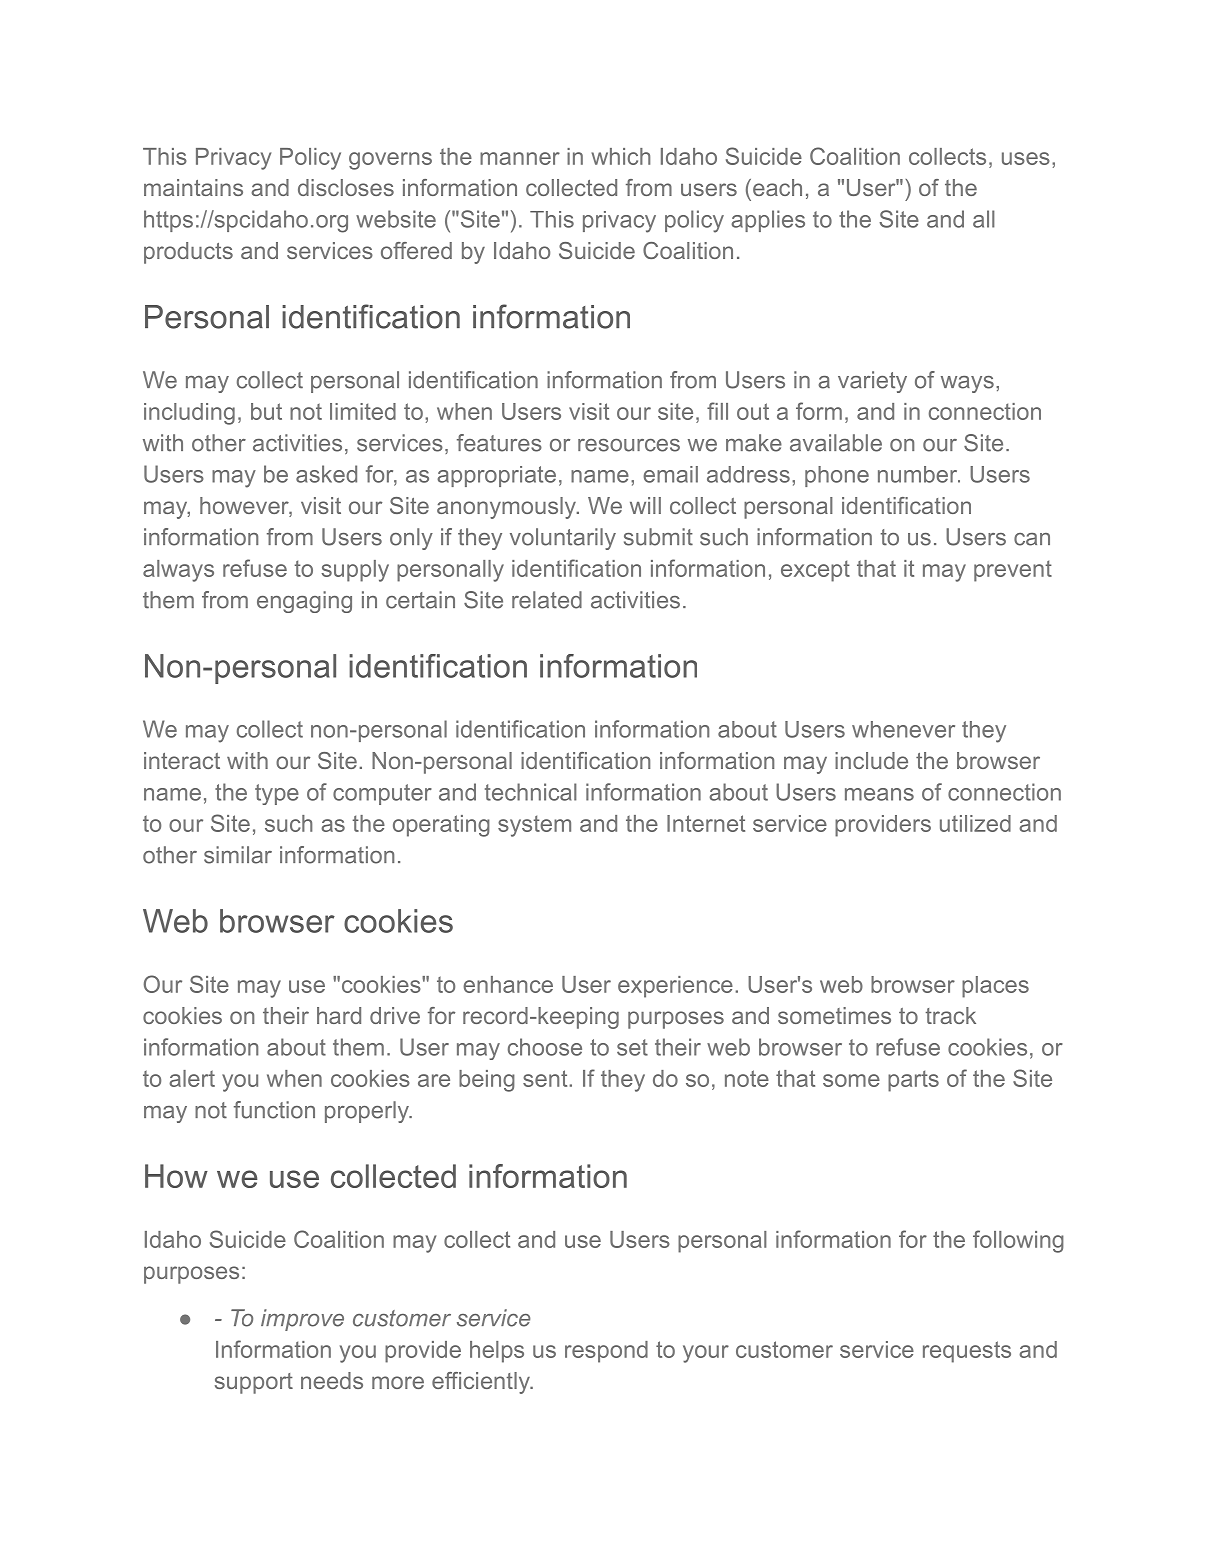 The height and width of the image is (1567, 1211). Describe the element at coordinates (547, 600) in the image. I see `related` at that location.
